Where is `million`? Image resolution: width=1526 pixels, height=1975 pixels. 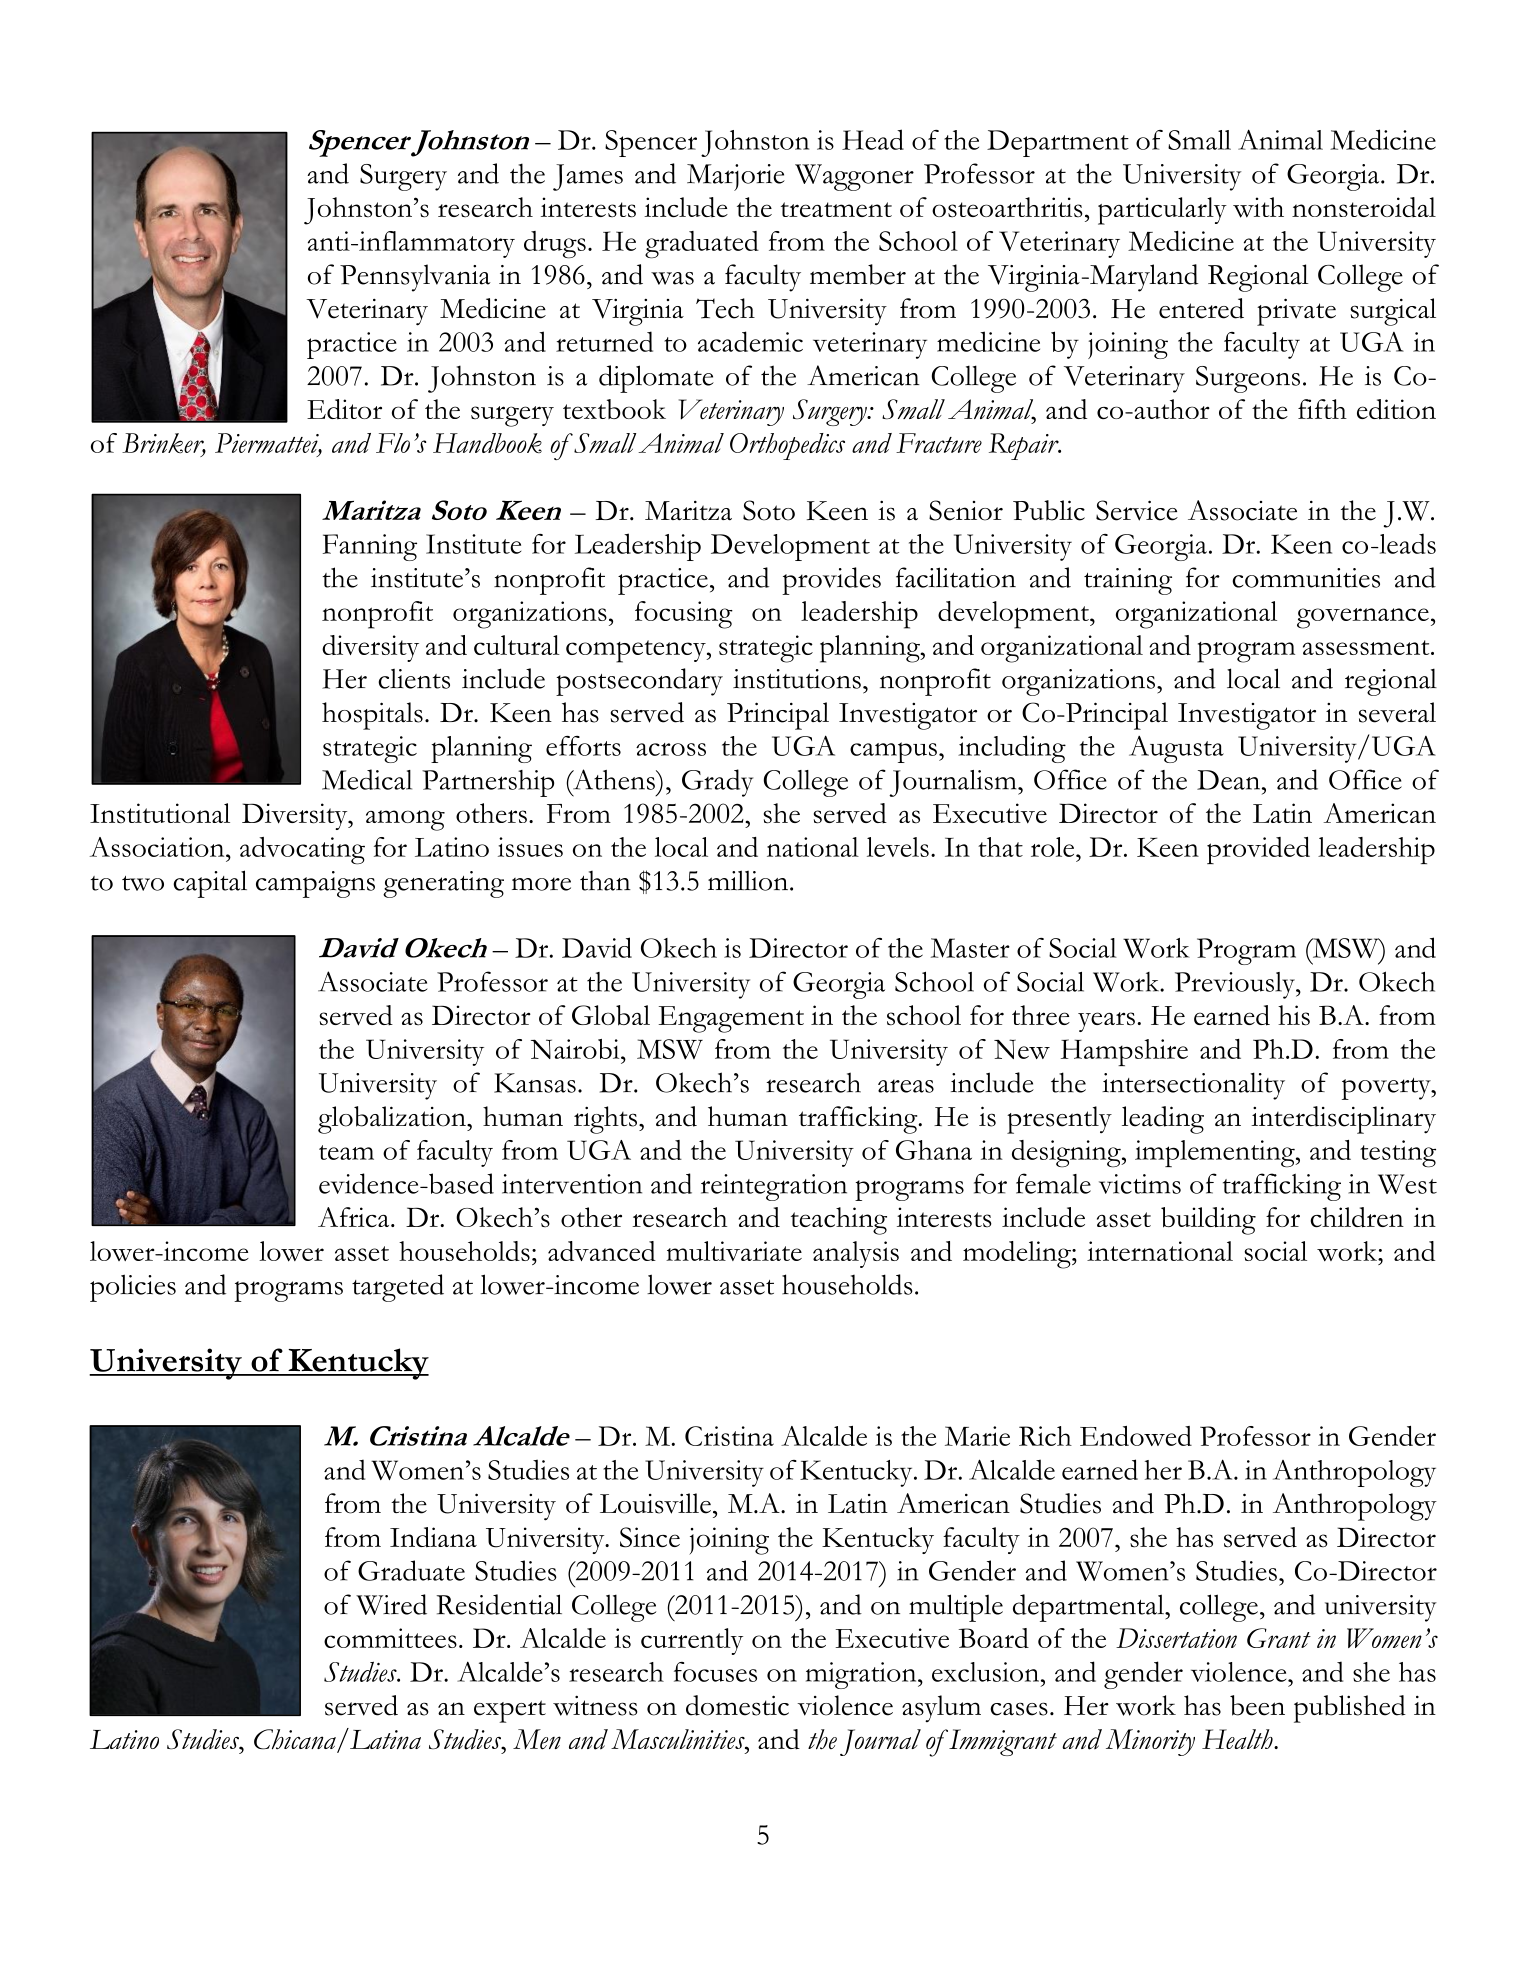 million is located at coordinates (749, 880).
